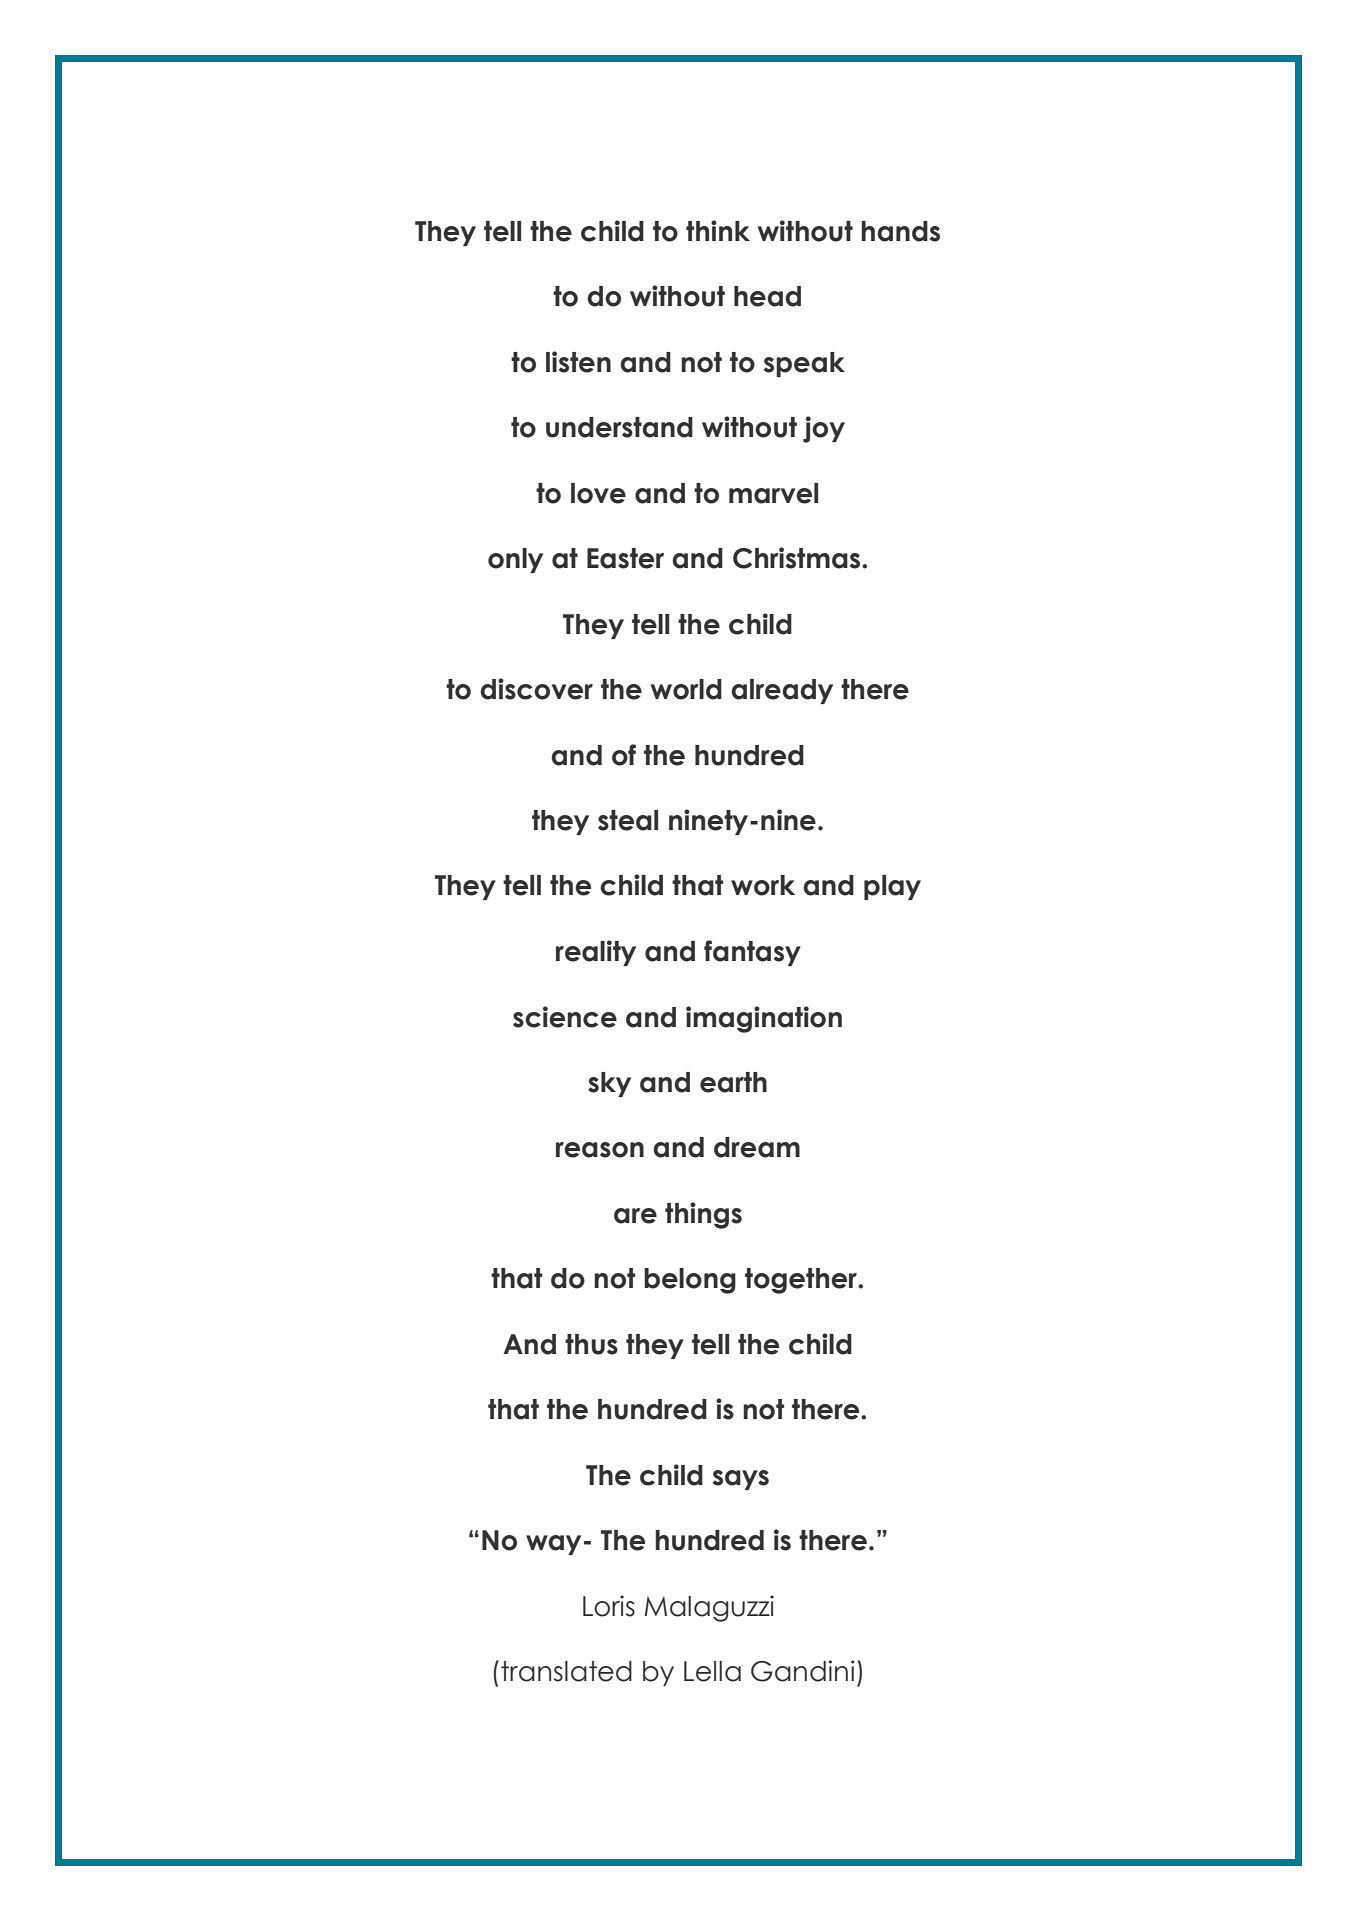  I want to click on together, so click(802, 1281).
